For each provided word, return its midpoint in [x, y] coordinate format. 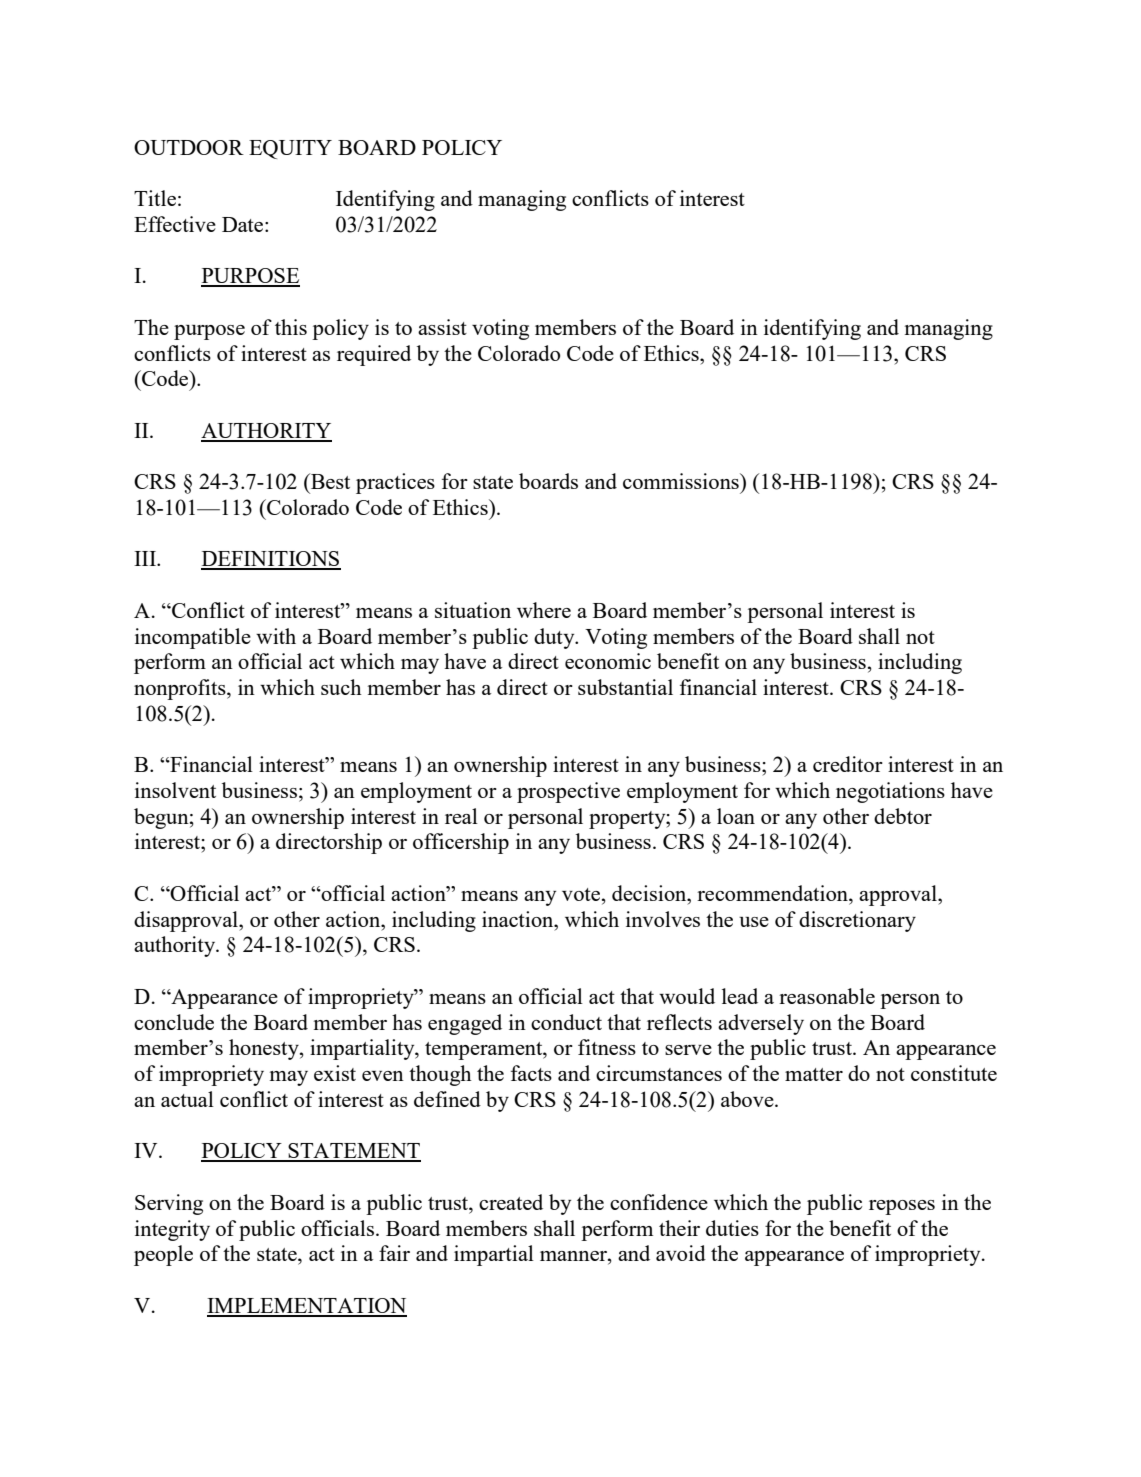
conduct [566, 1022]
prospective [568, 792]
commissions [682, 481]
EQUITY [290, 149]
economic [608, 661]
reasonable [827, 996]
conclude [174, 1022]
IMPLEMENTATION [307, 1307]
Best [329, 481]
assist [442, 327]
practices [395, 483]
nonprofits [181, 689]
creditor [848, 764]
